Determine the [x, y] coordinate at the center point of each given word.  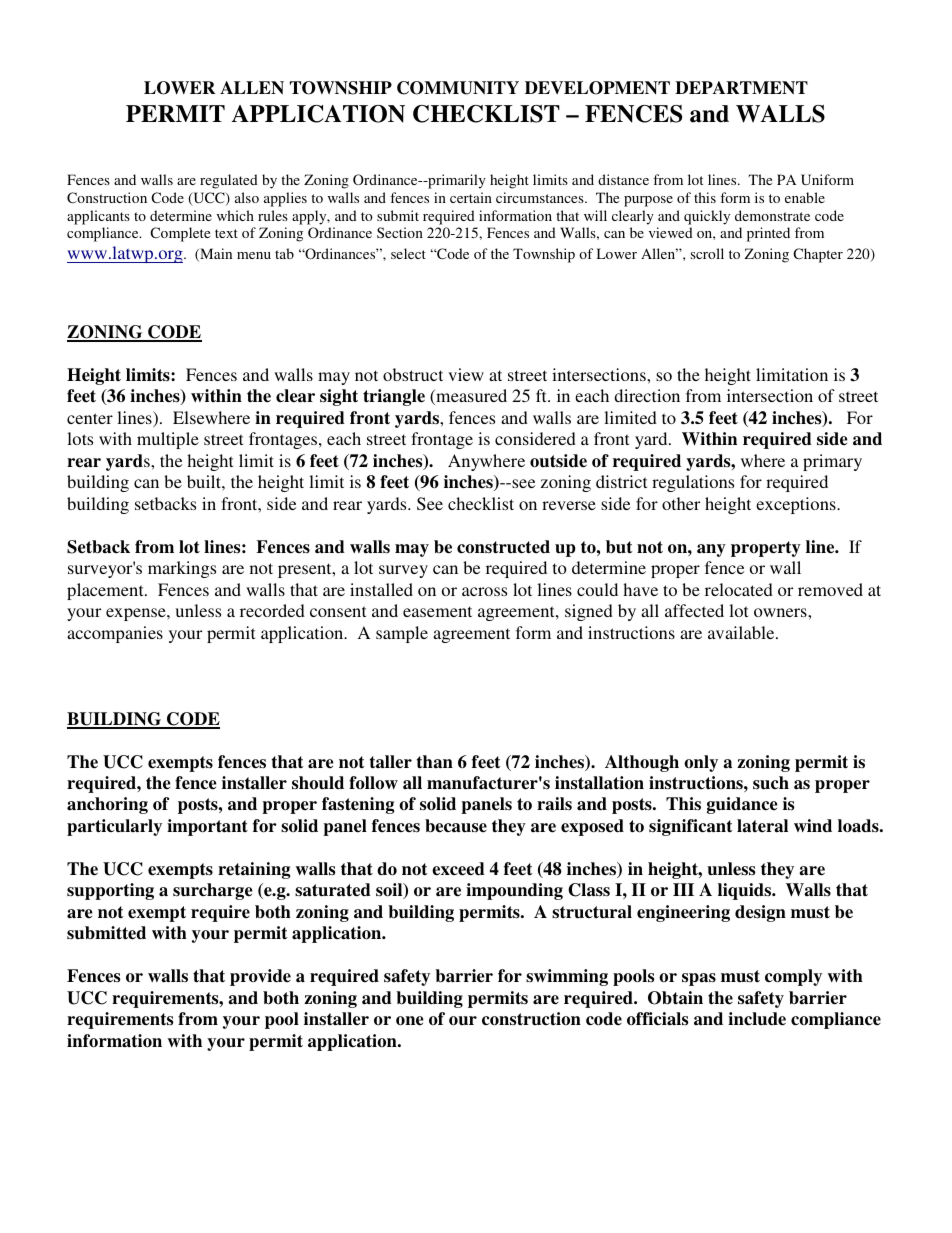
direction [647, 395]
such [771, 783]
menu [254, 255]
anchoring [107, 805]
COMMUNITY [458, 88]
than [435, 762]
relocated [739, 589]
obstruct [413, 374]
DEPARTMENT [741, 88]
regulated [229, 181]
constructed [503, 547]
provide [260, 977]
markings [182, 569]
